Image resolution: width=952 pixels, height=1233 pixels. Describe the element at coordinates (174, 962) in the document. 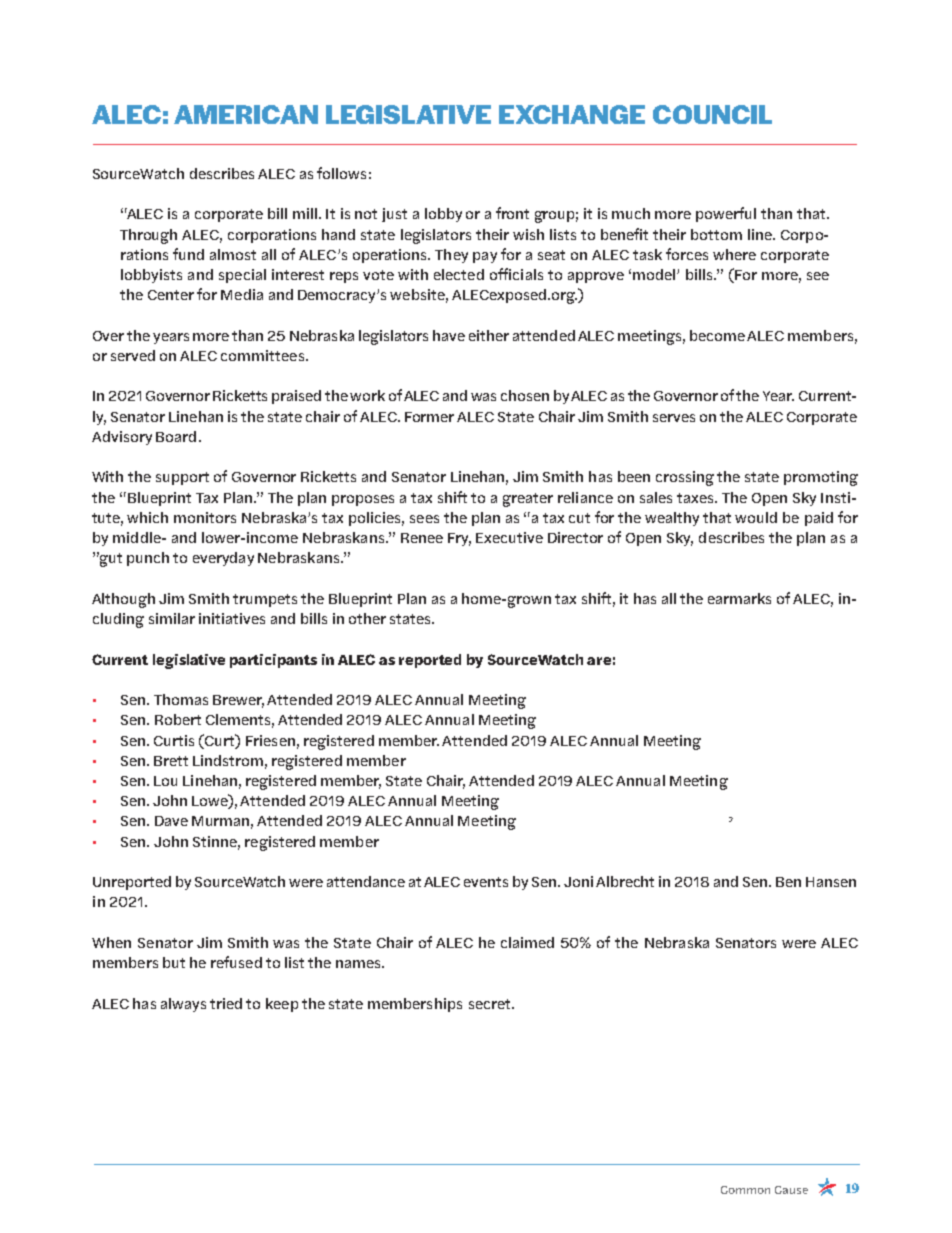

I see `but` at that location.
